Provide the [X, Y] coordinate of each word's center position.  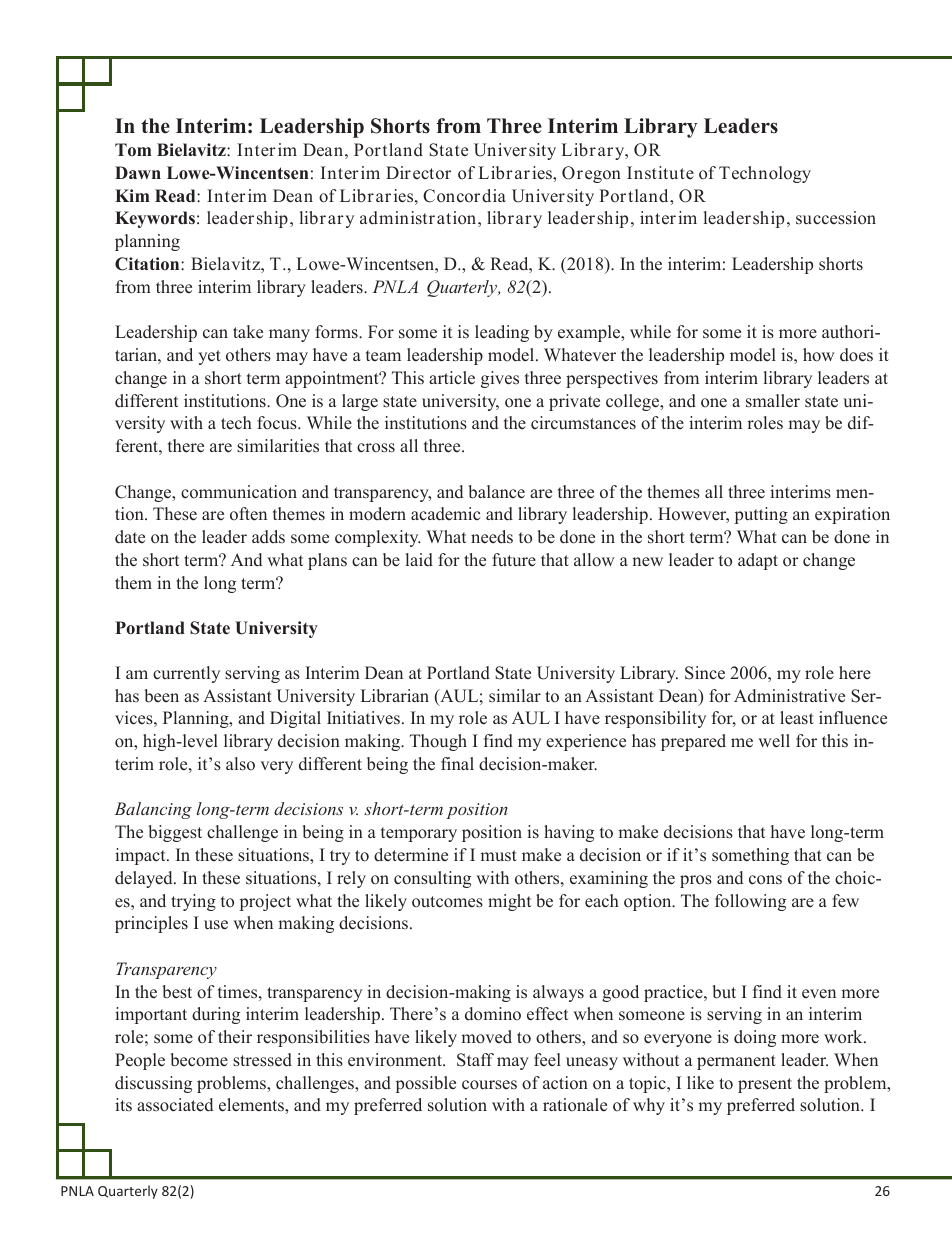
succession [836, 218]
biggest [175, 833]
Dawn [138, 172]
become [199, 1060]
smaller [773, 401]
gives [500, 379]
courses [489, 1085]
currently [186, 674]
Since [705, 673]
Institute [660, 173]
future [514, 560]
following [750, 902]
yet [209, 357]
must [498, 856]
